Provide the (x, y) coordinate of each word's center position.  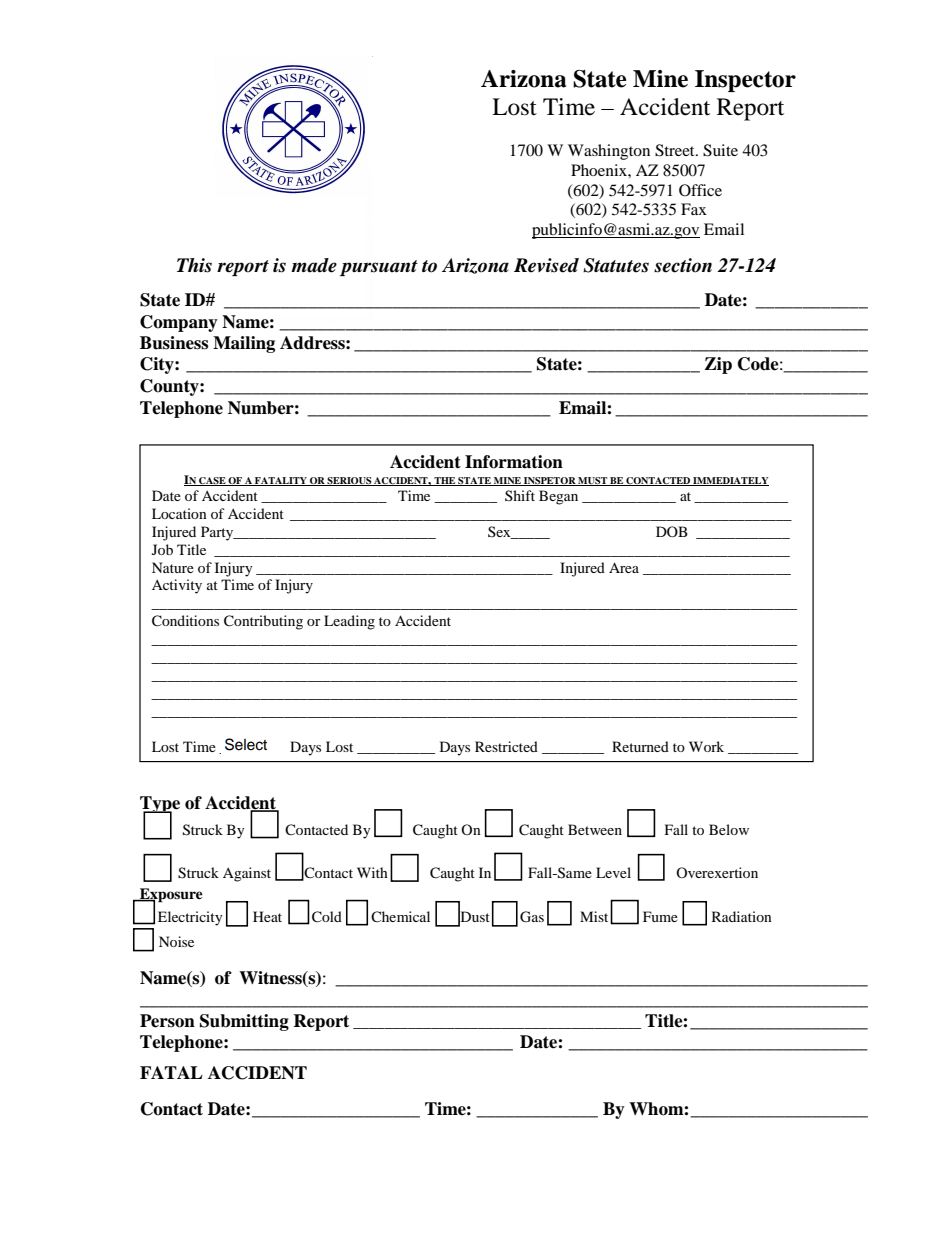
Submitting (244, 1022)
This (194, 265)
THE (444, 481)
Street (676, 150)
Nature (173, 567)
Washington (609, 152)
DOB (672, 531)
